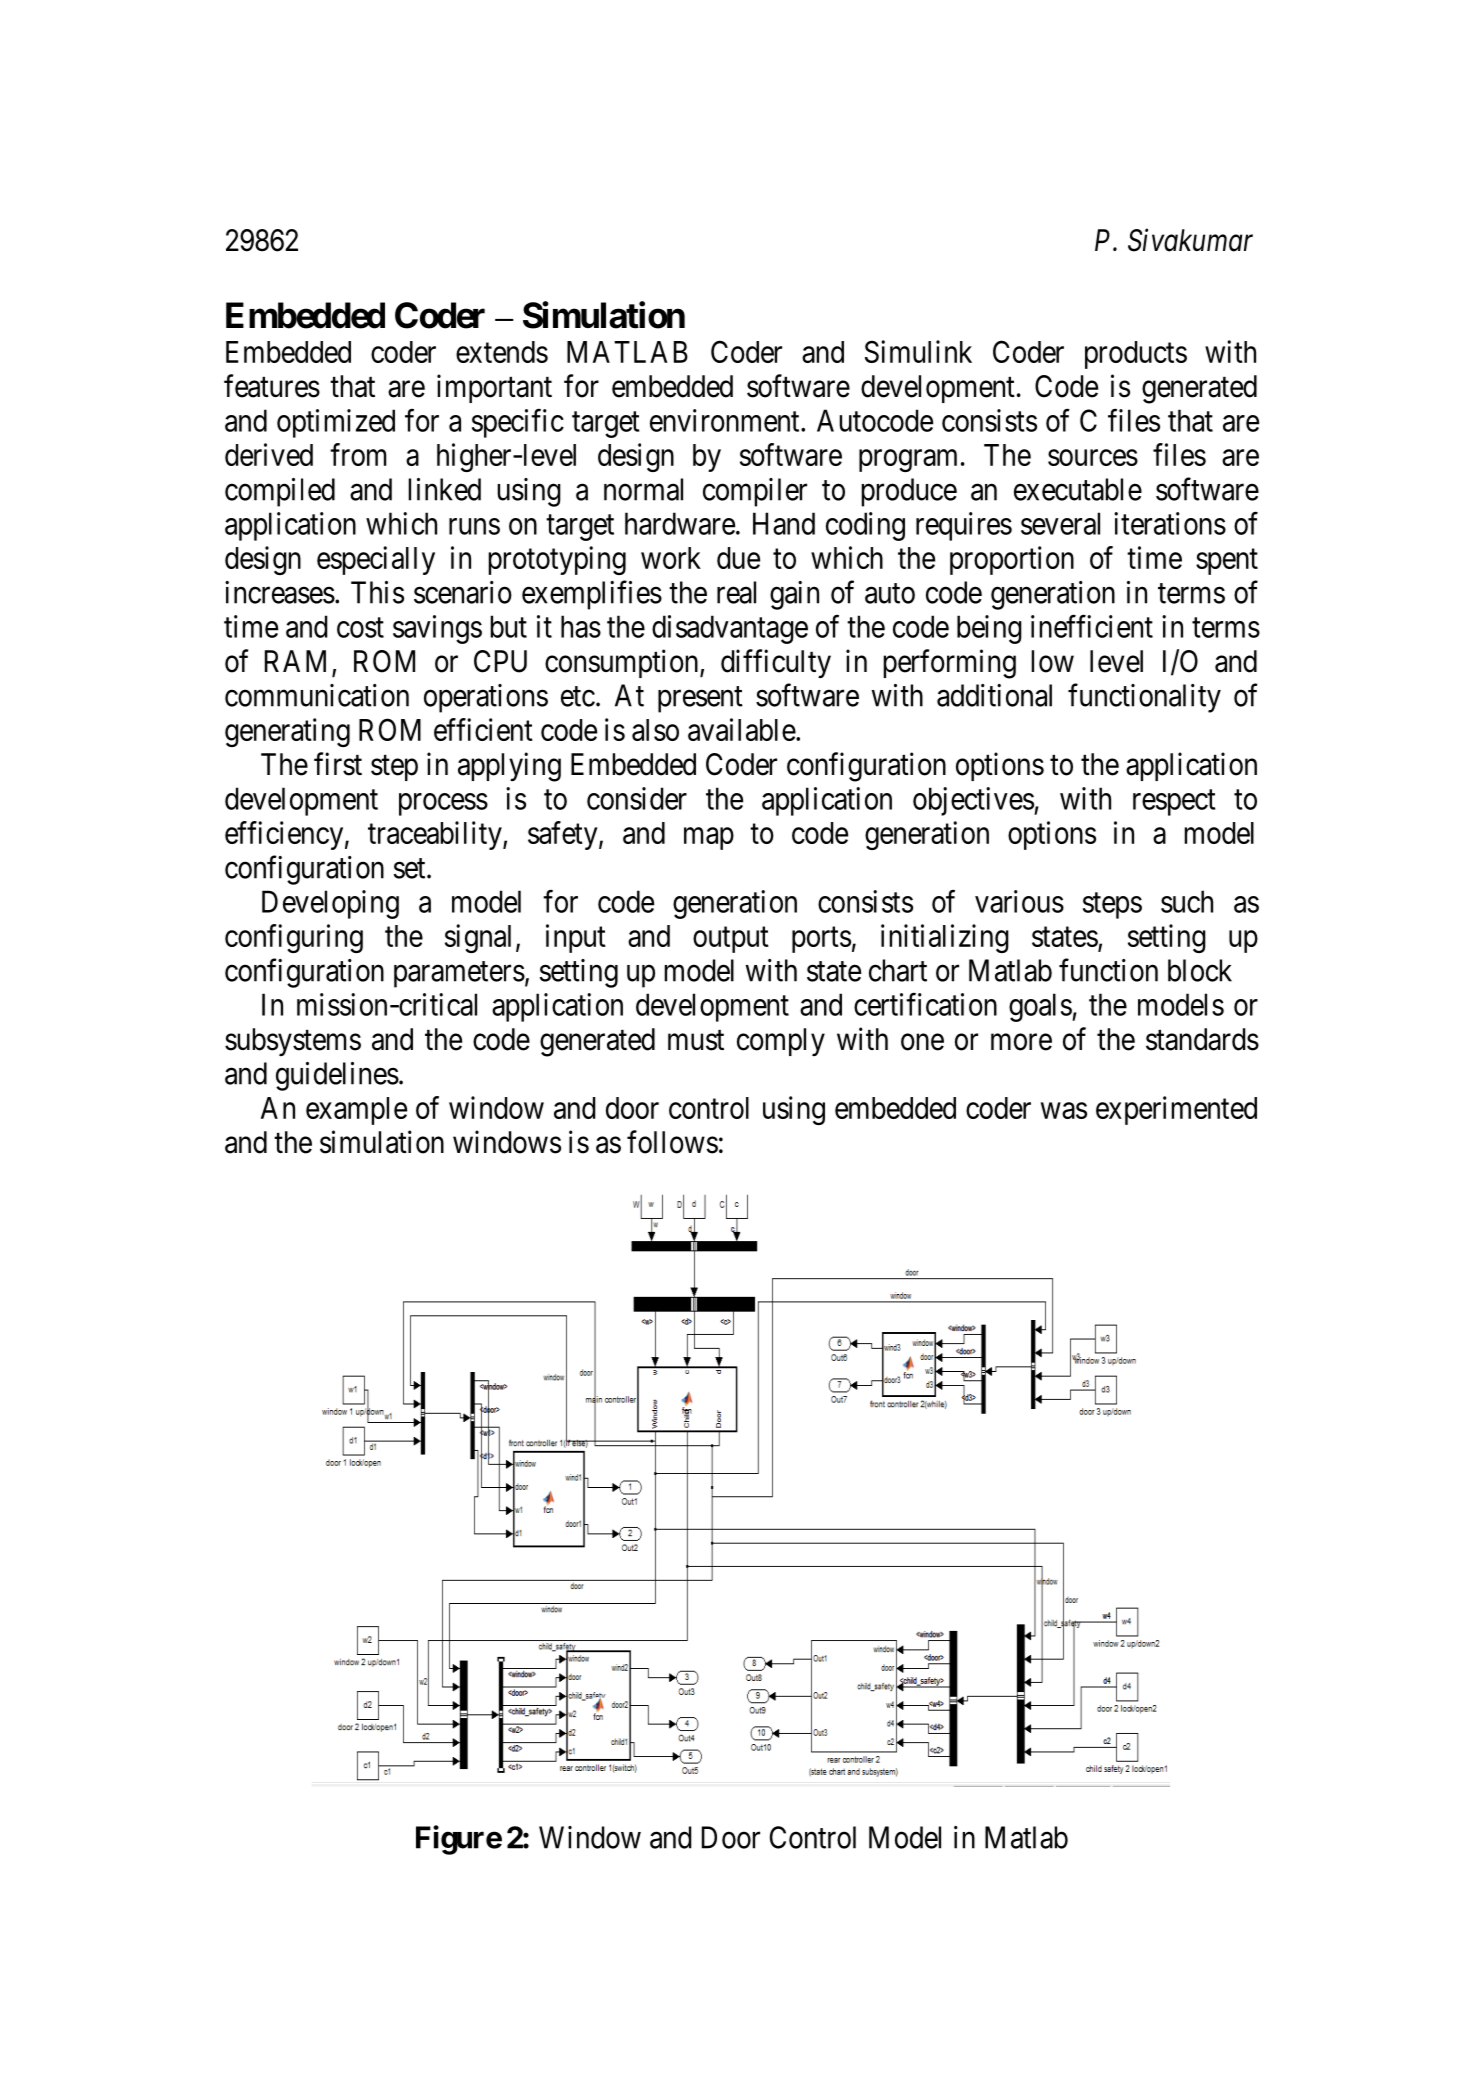  What do you see at coordinates (994, 695) in the document?
I see `additional` at bounding box center [994, 695].
